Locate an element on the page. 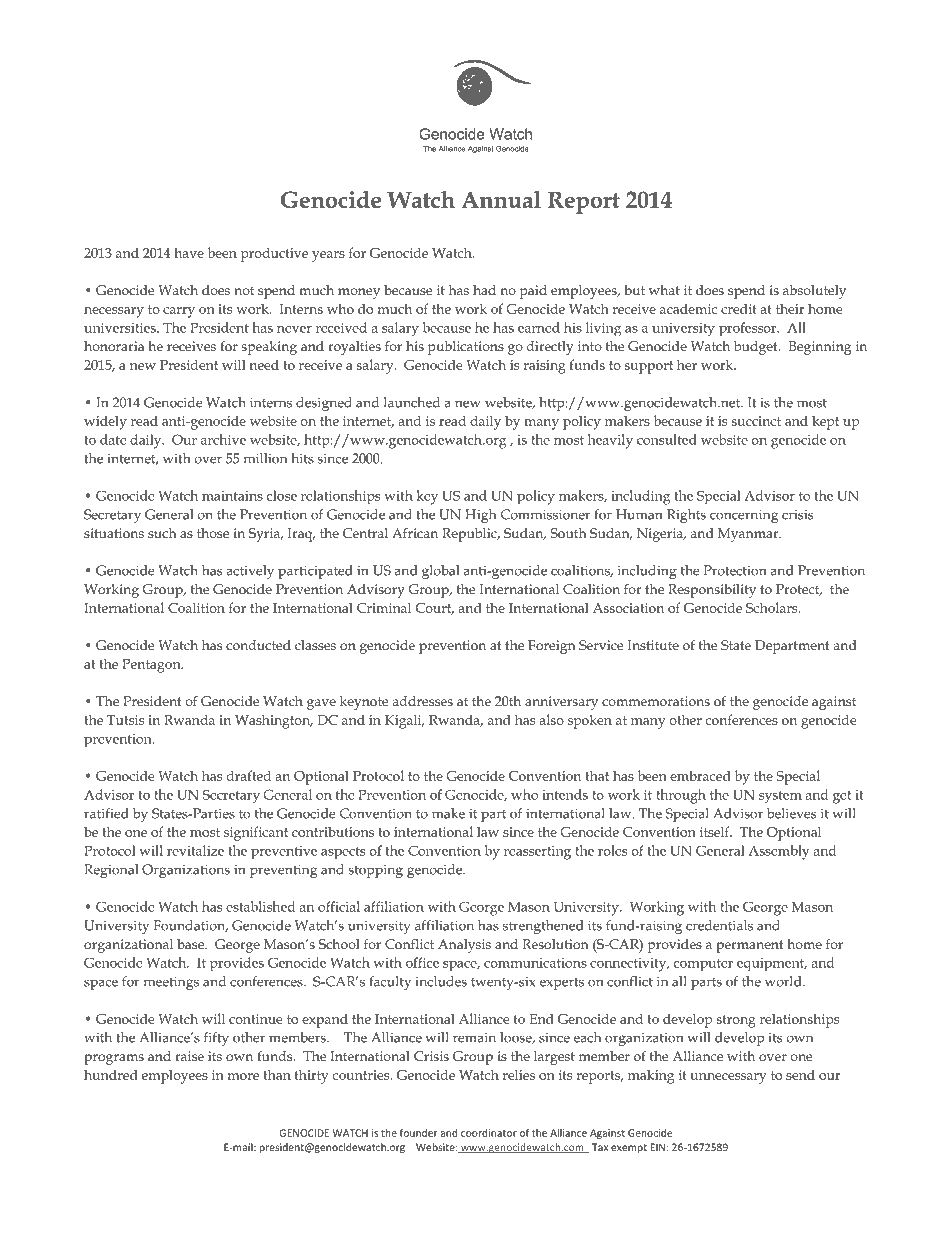 The image size is (952, 1233). coordinator is located at coordinates (489, 1133).
